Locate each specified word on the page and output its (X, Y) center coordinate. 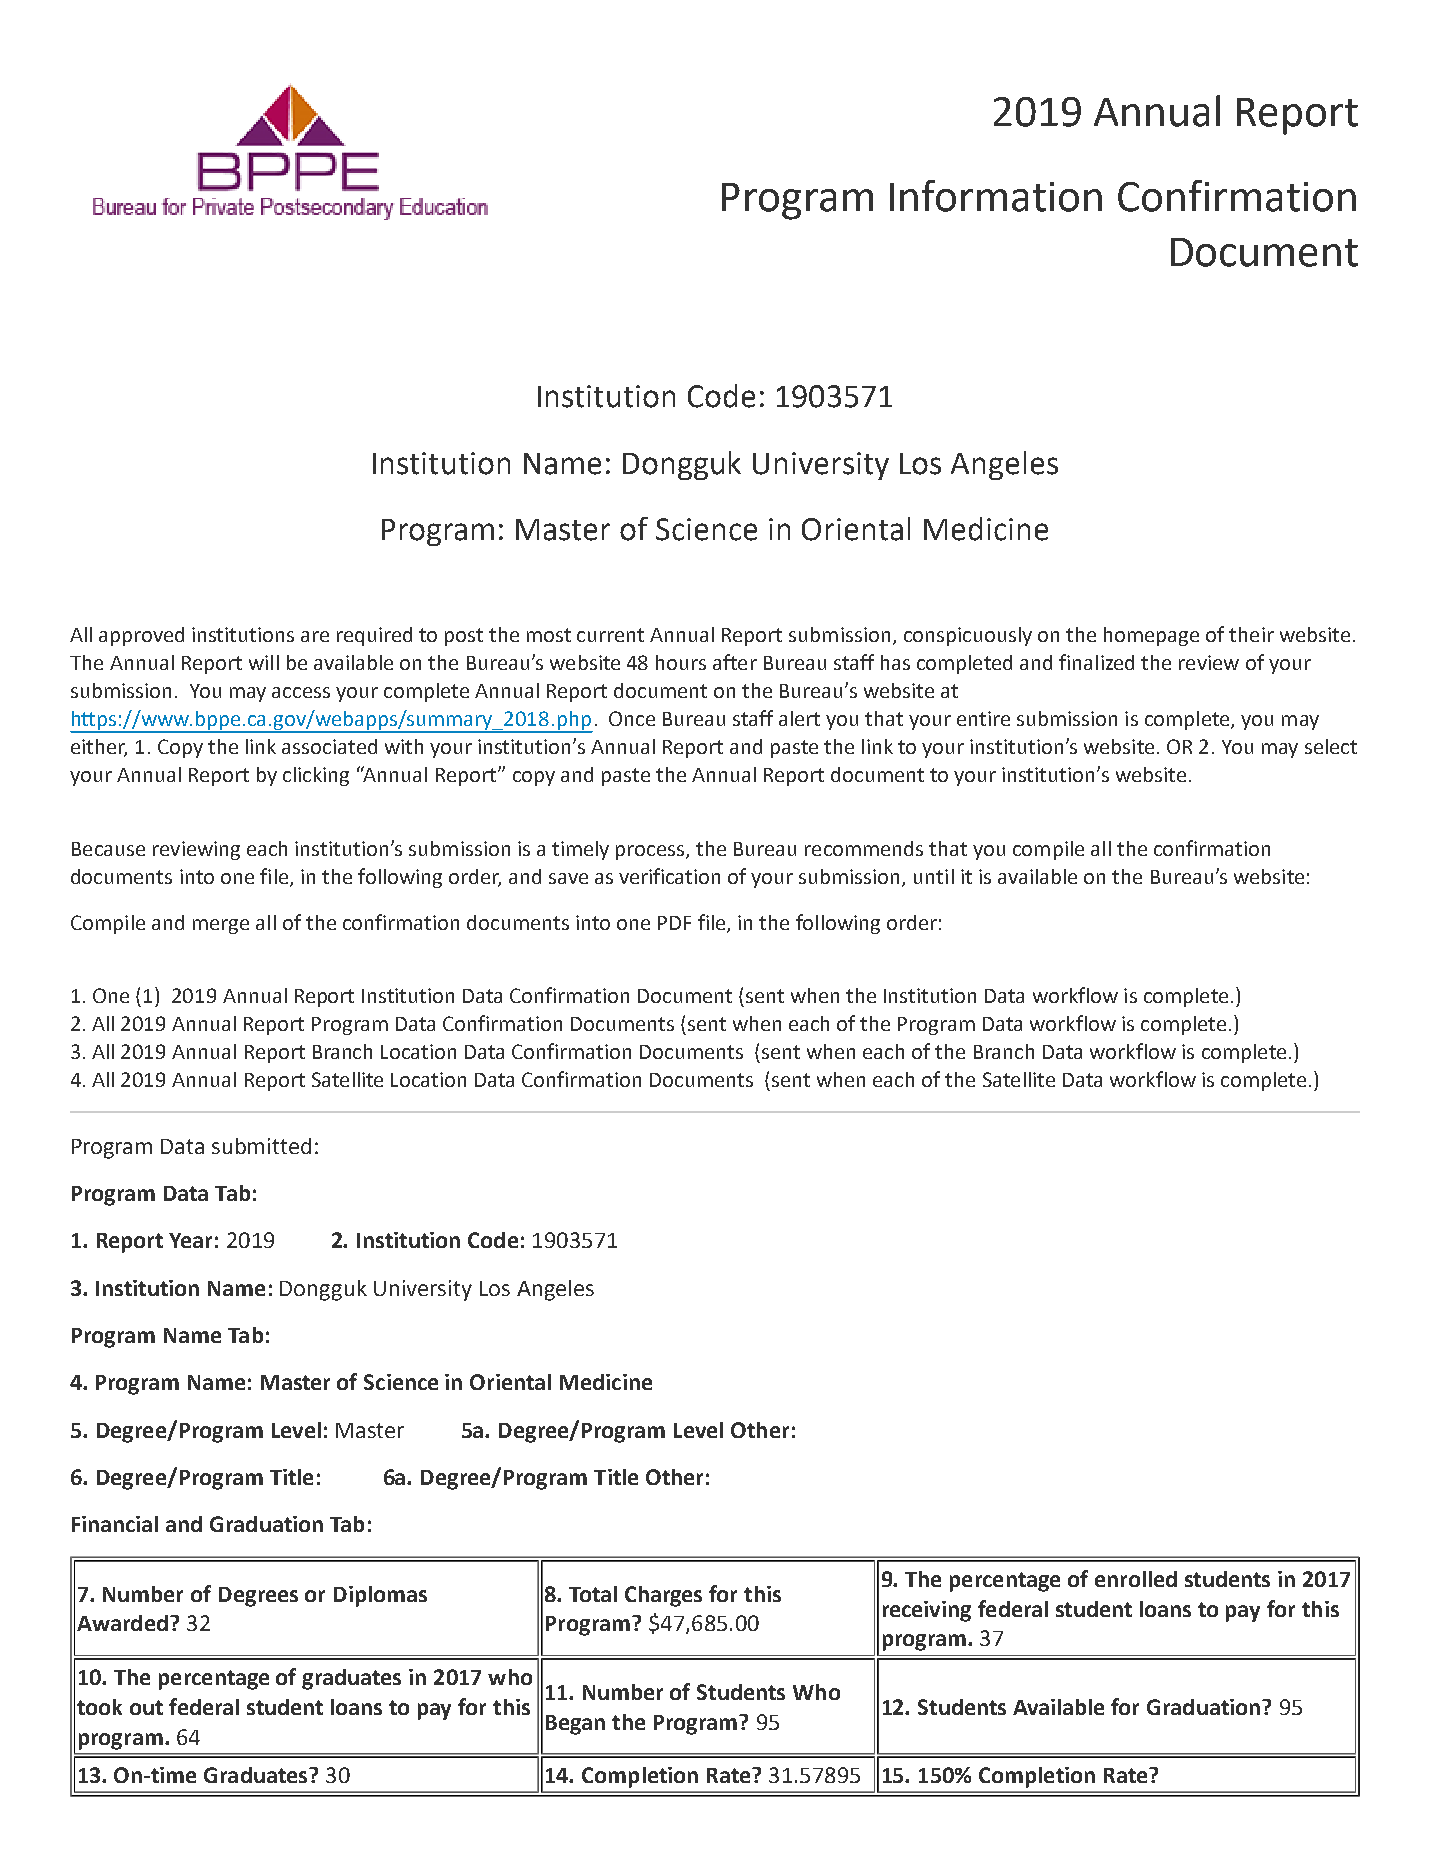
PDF (674, 923)
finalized (1096, 662)
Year (190, 1240)
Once (632, 718)
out (146, 1707)
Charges (663, 1596)
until (934, 876)
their (1251, 634)
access (301, 692)
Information (996, 196)
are (315, 636)
